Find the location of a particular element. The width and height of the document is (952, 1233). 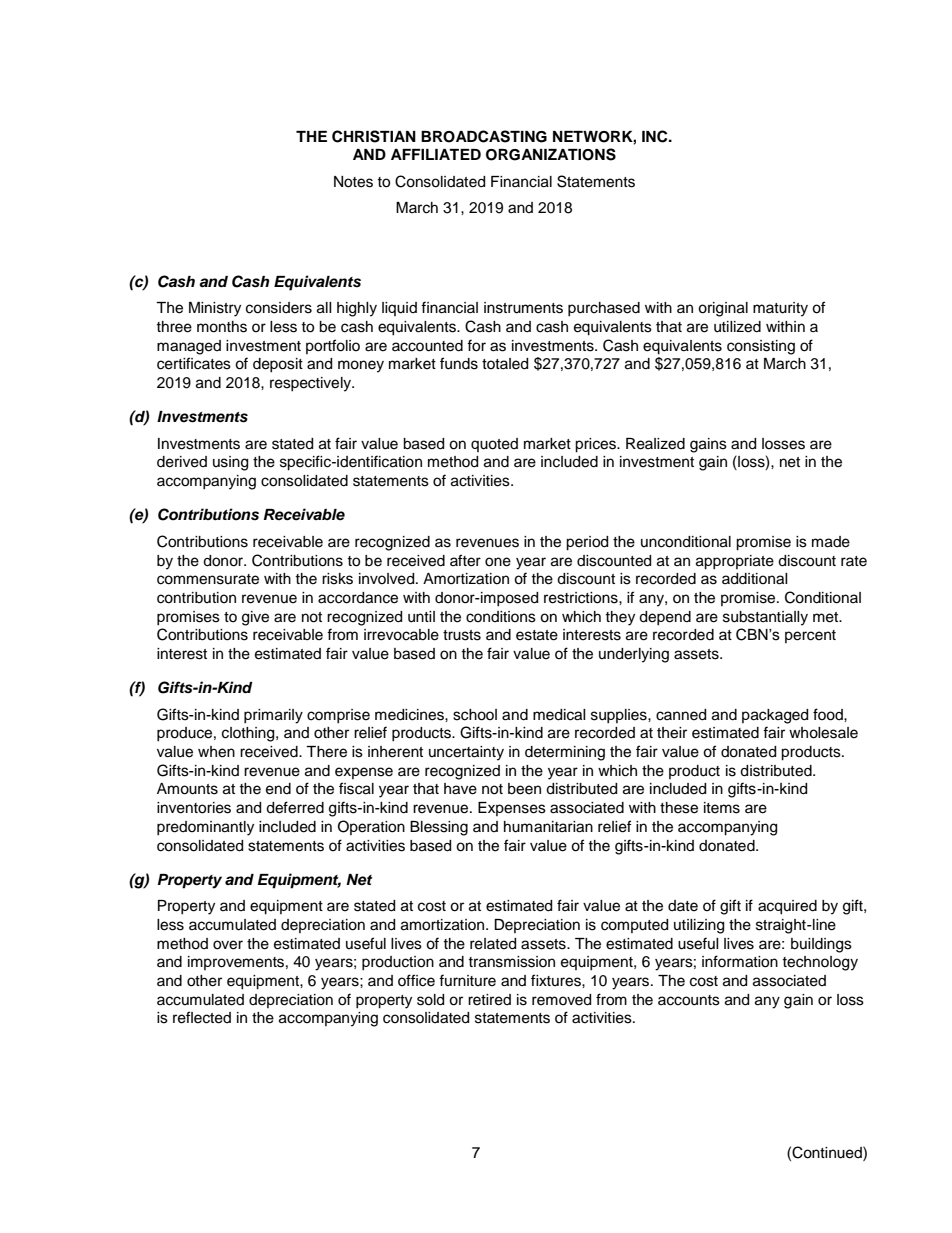

retired is located at coordinates (489, 1000).
